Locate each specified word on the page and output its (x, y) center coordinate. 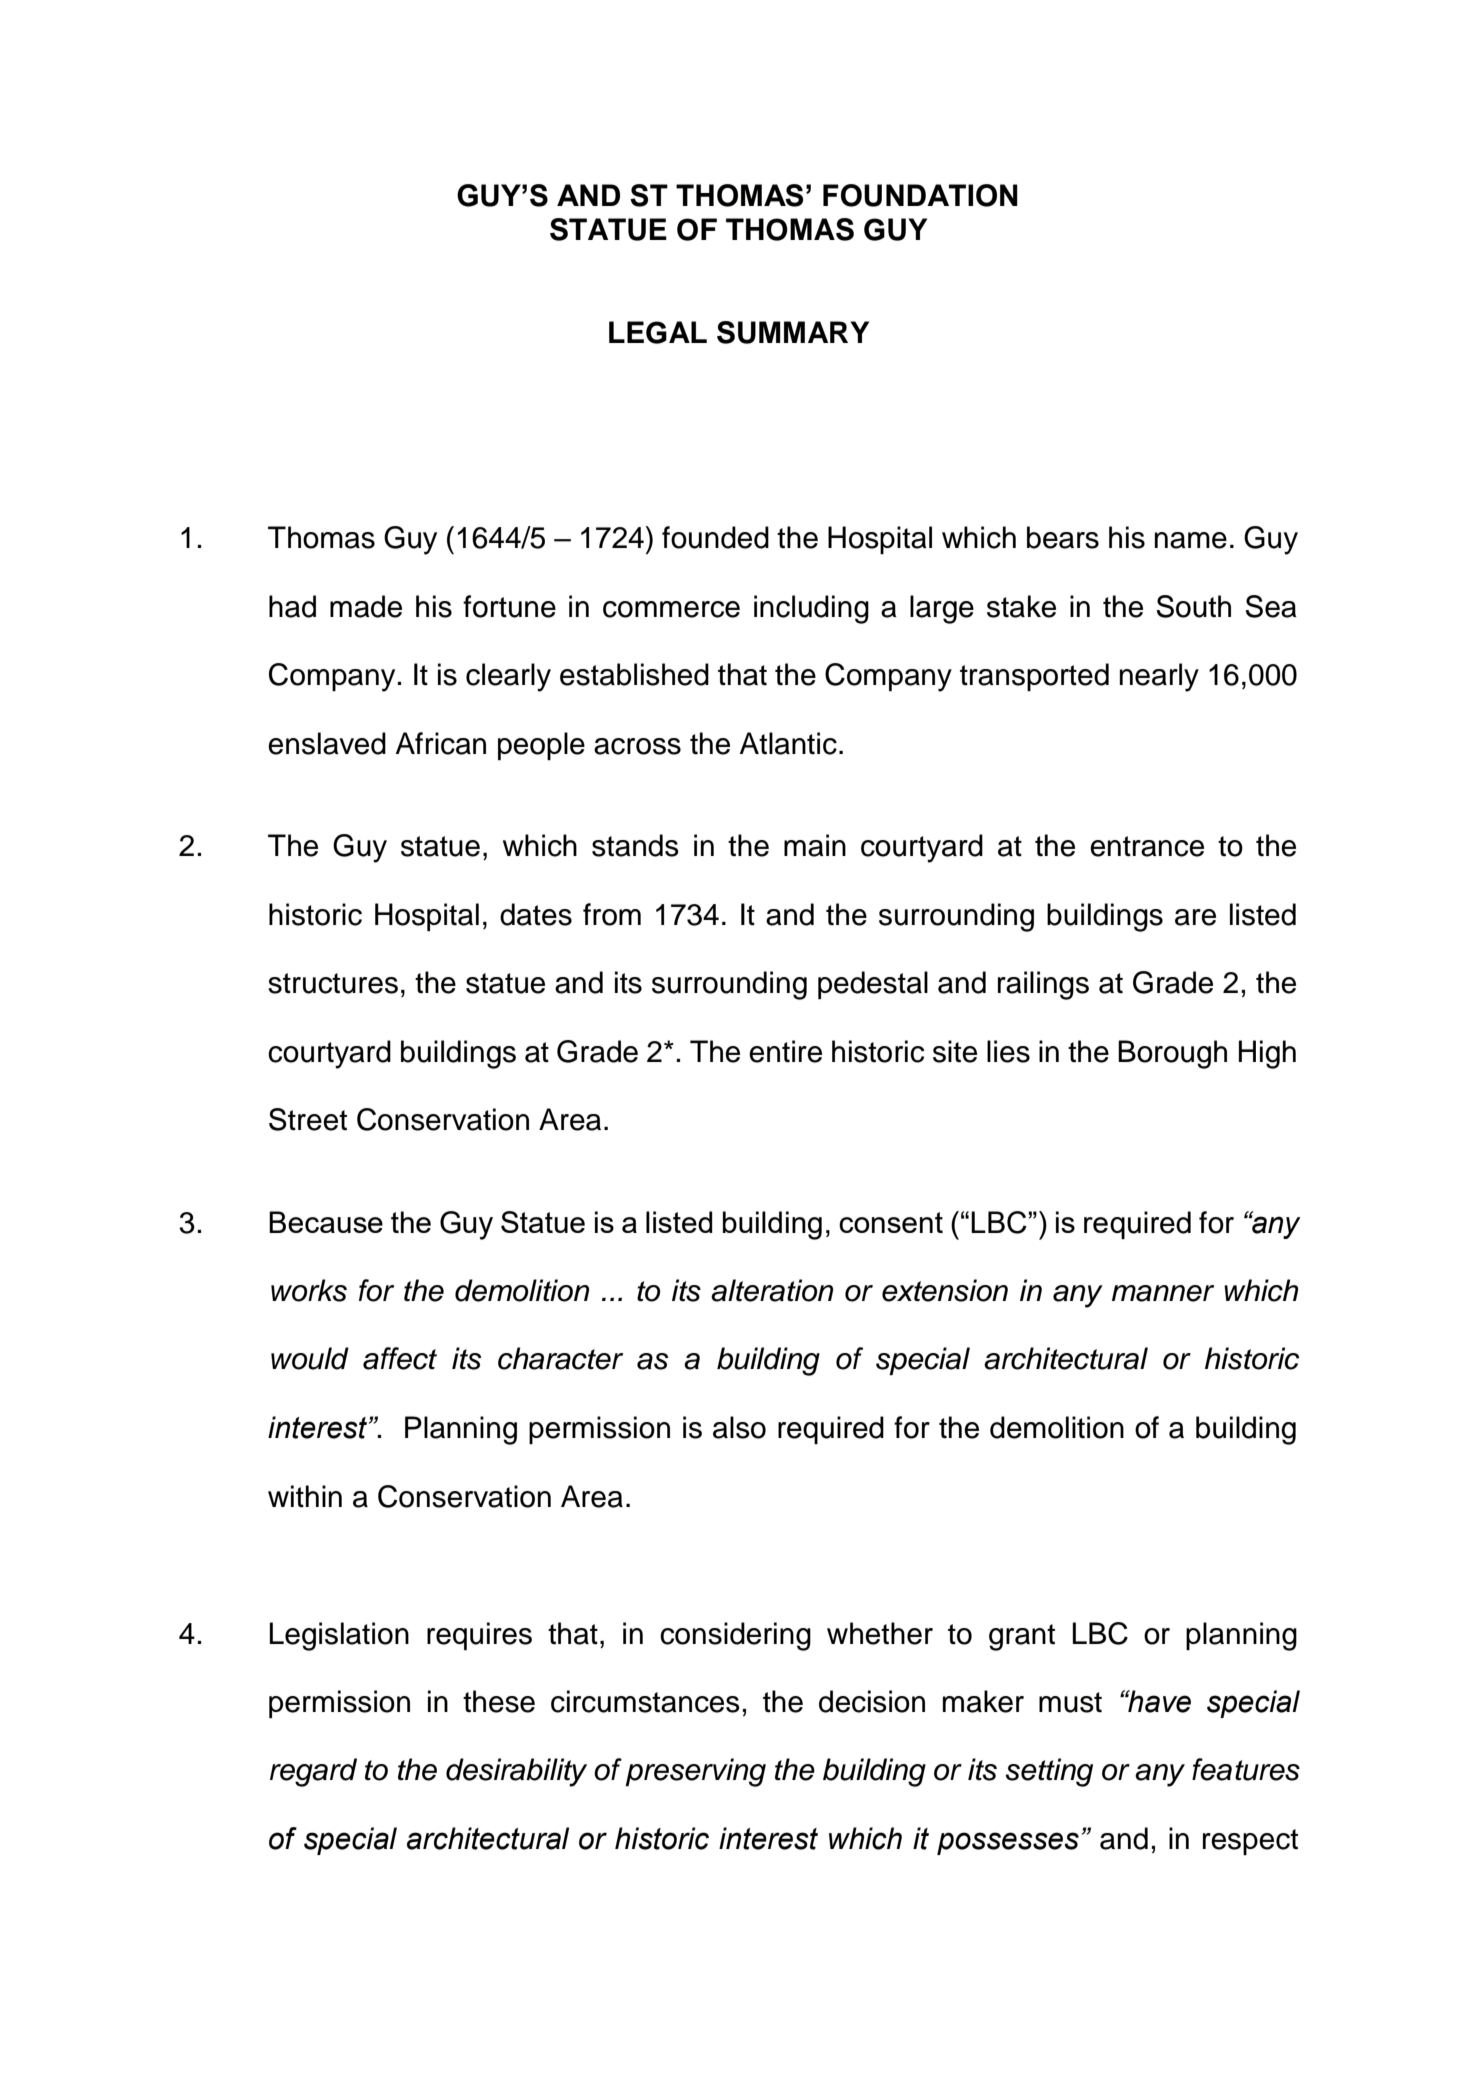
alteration (772, 1290)
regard (313, 1772)
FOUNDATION (920, 195)
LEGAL (658, 332)
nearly (1159, 677)
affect (400, 1358)
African (441, 743)
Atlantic (788, 743)
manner (1163, 1293)
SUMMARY (793, 332)
